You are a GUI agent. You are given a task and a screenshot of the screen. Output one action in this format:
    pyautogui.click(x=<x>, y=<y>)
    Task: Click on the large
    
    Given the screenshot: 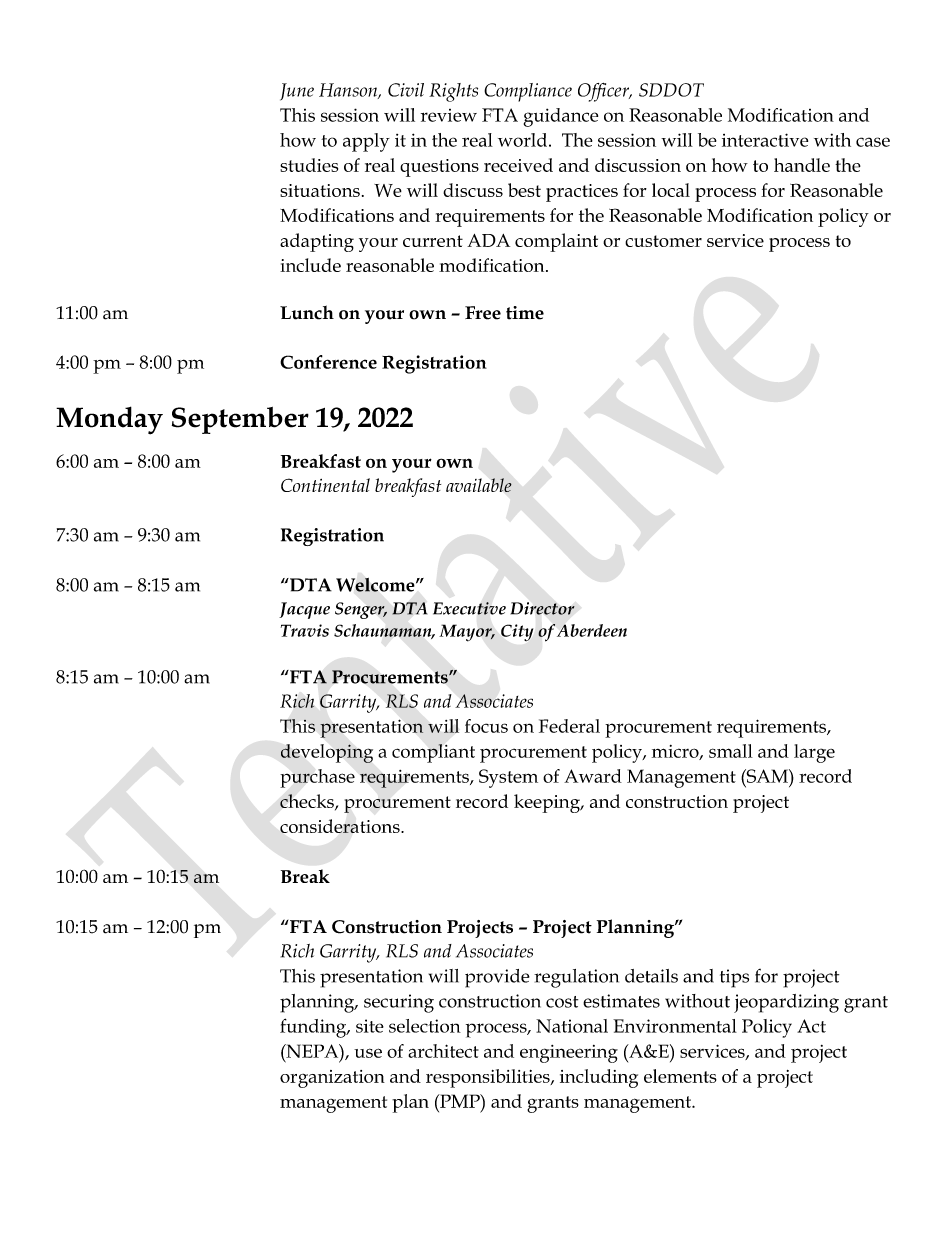 What is the action you would take?
    pyautogui.click(x=814, y=753)
